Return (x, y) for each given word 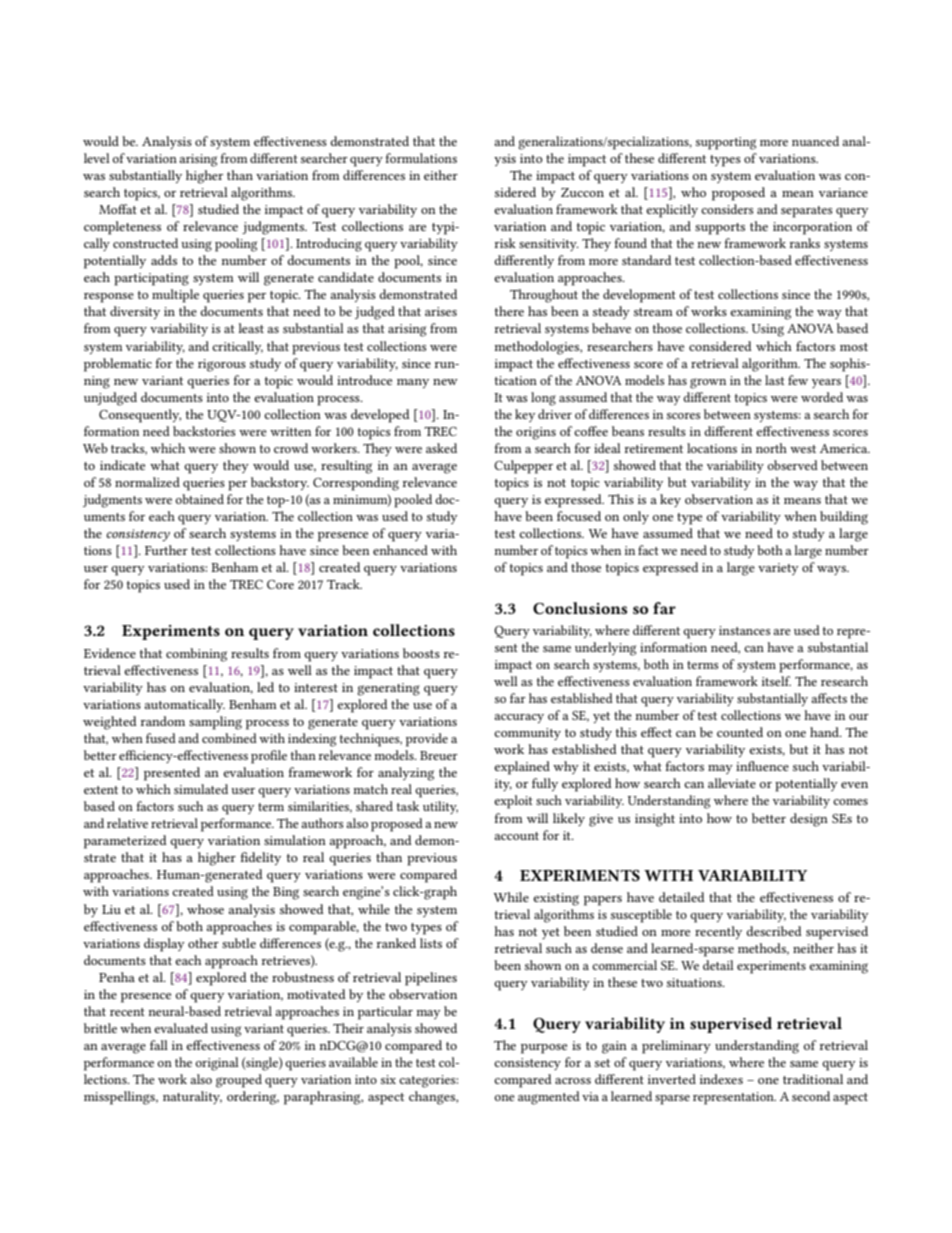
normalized (147, 482)
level (97, 158)
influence (762, 766)
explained (522, 768)
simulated (201, 789)
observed (793, 465)
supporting (726, 143)
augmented (549, 1098)
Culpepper (523, 467)
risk (505, 243)
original (217, 1064)
